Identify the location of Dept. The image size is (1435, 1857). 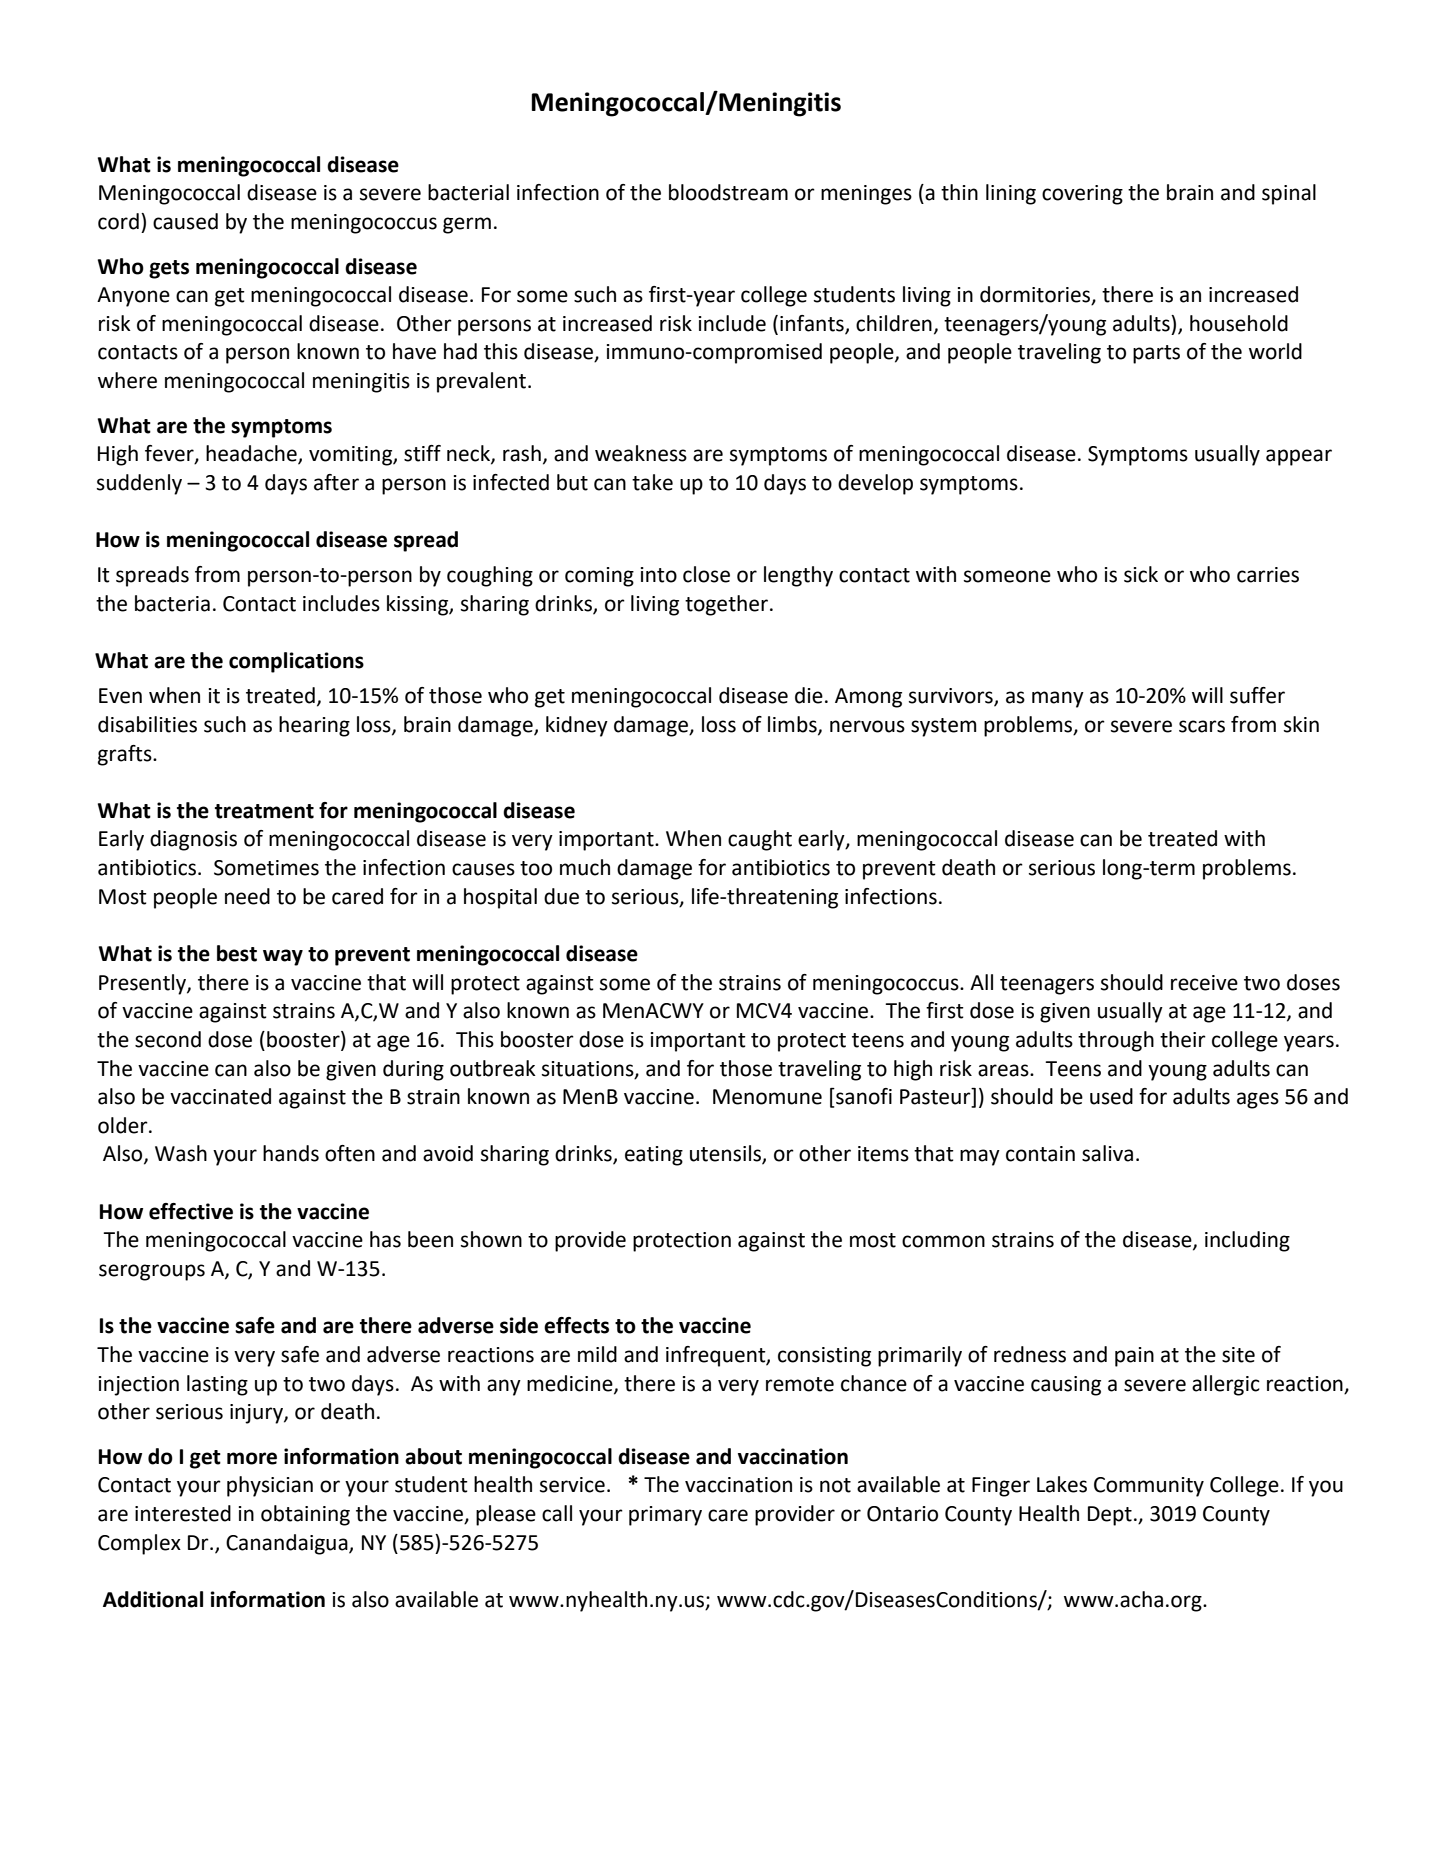
(1110, 1516).
